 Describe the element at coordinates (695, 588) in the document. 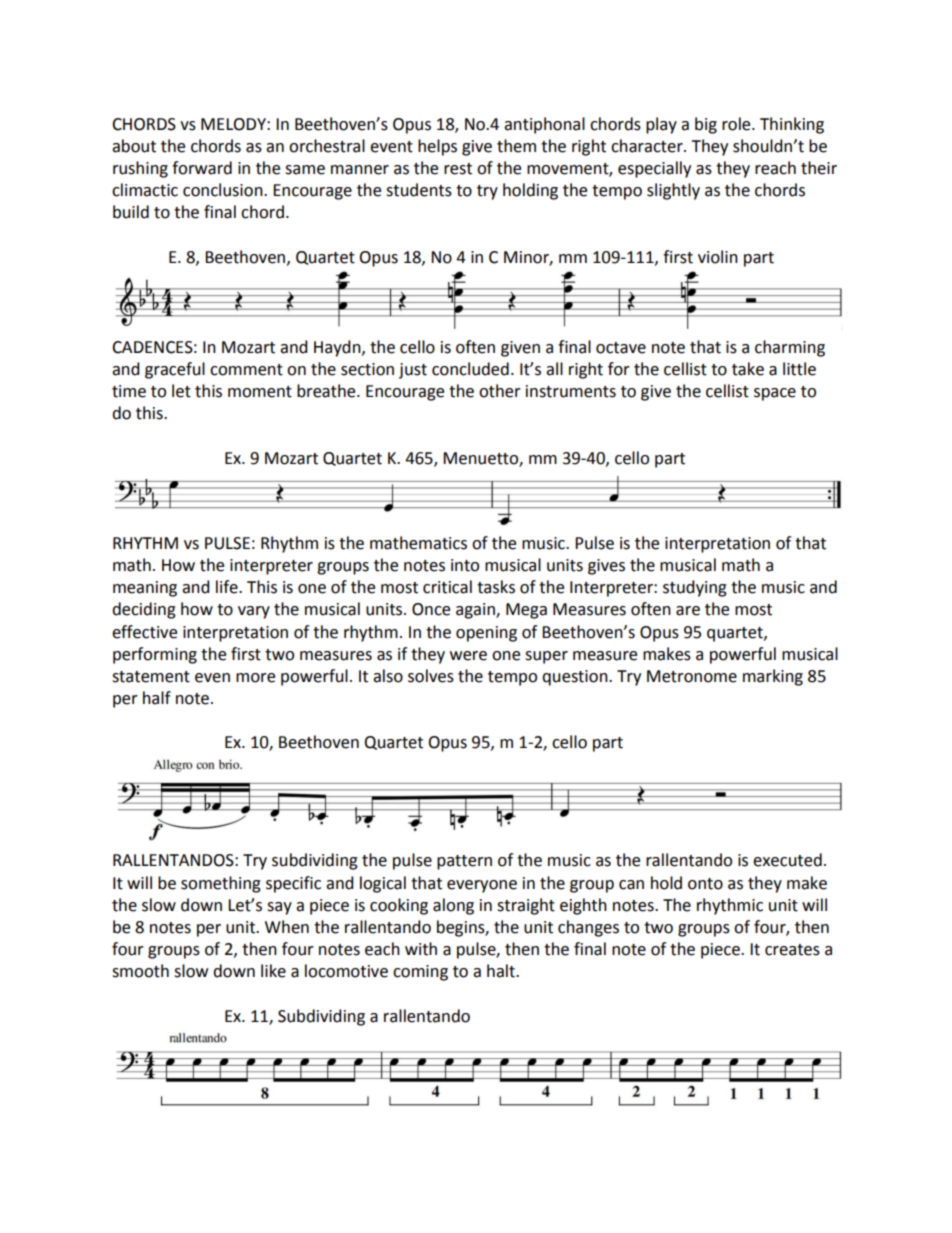

I see `studying` at that location.
